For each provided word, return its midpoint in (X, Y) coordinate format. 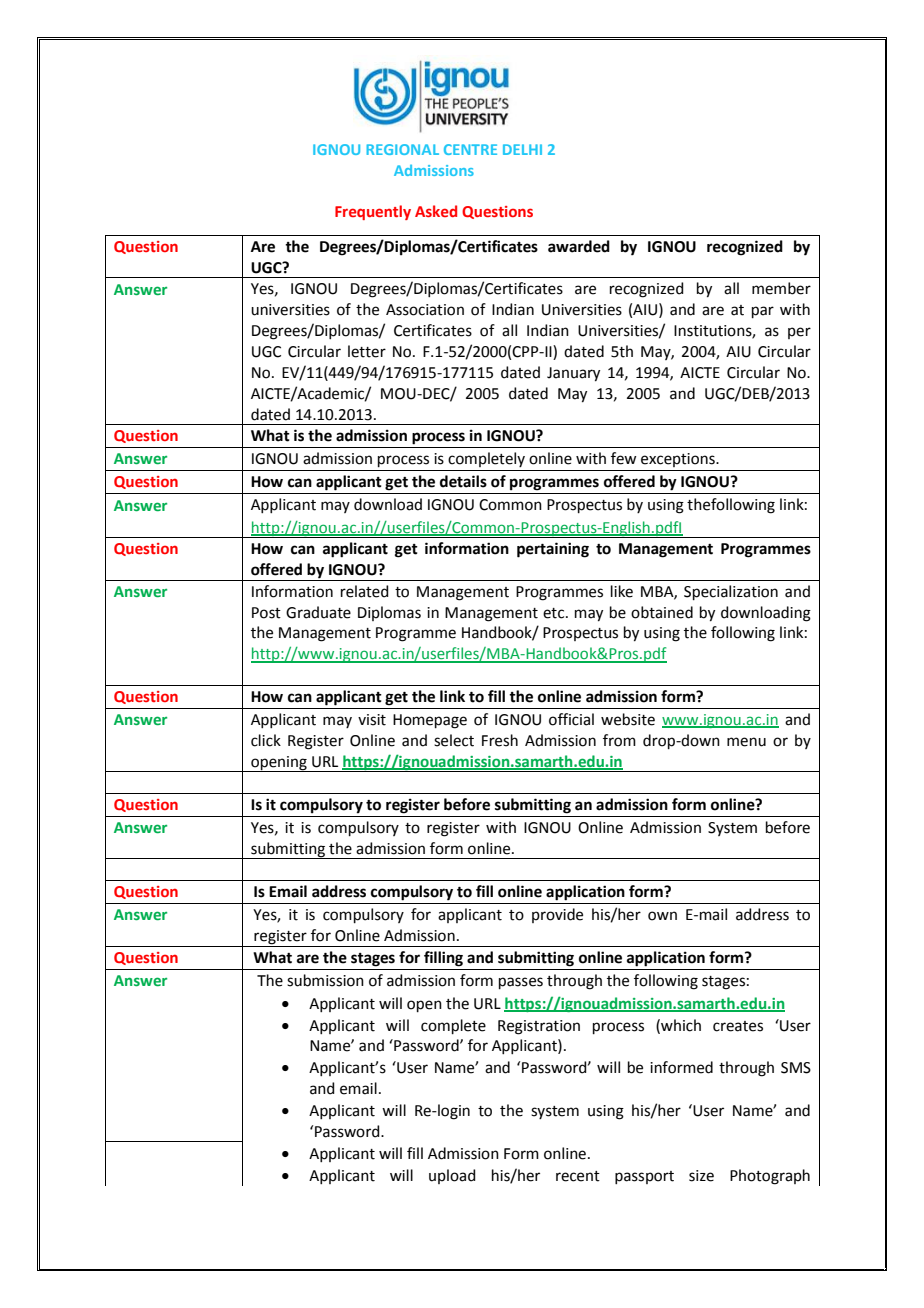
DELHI (522, 149)
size (701, 1176)
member (781, 288)
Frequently (373, 212)
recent (578, 1176)
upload (452, 1176)
